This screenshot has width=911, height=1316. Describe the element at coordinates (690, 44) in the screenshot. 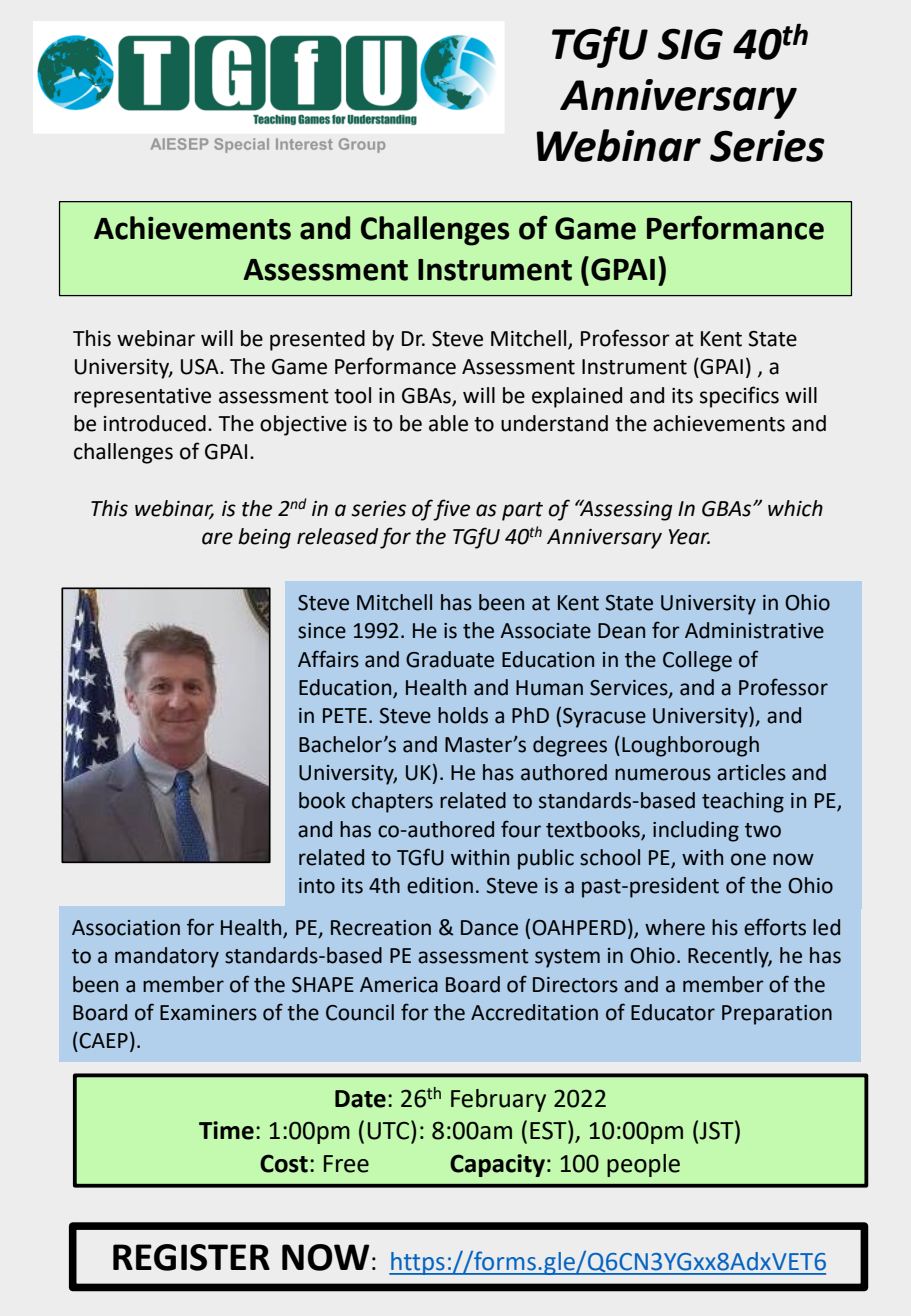

I see `SIG` at that location.
